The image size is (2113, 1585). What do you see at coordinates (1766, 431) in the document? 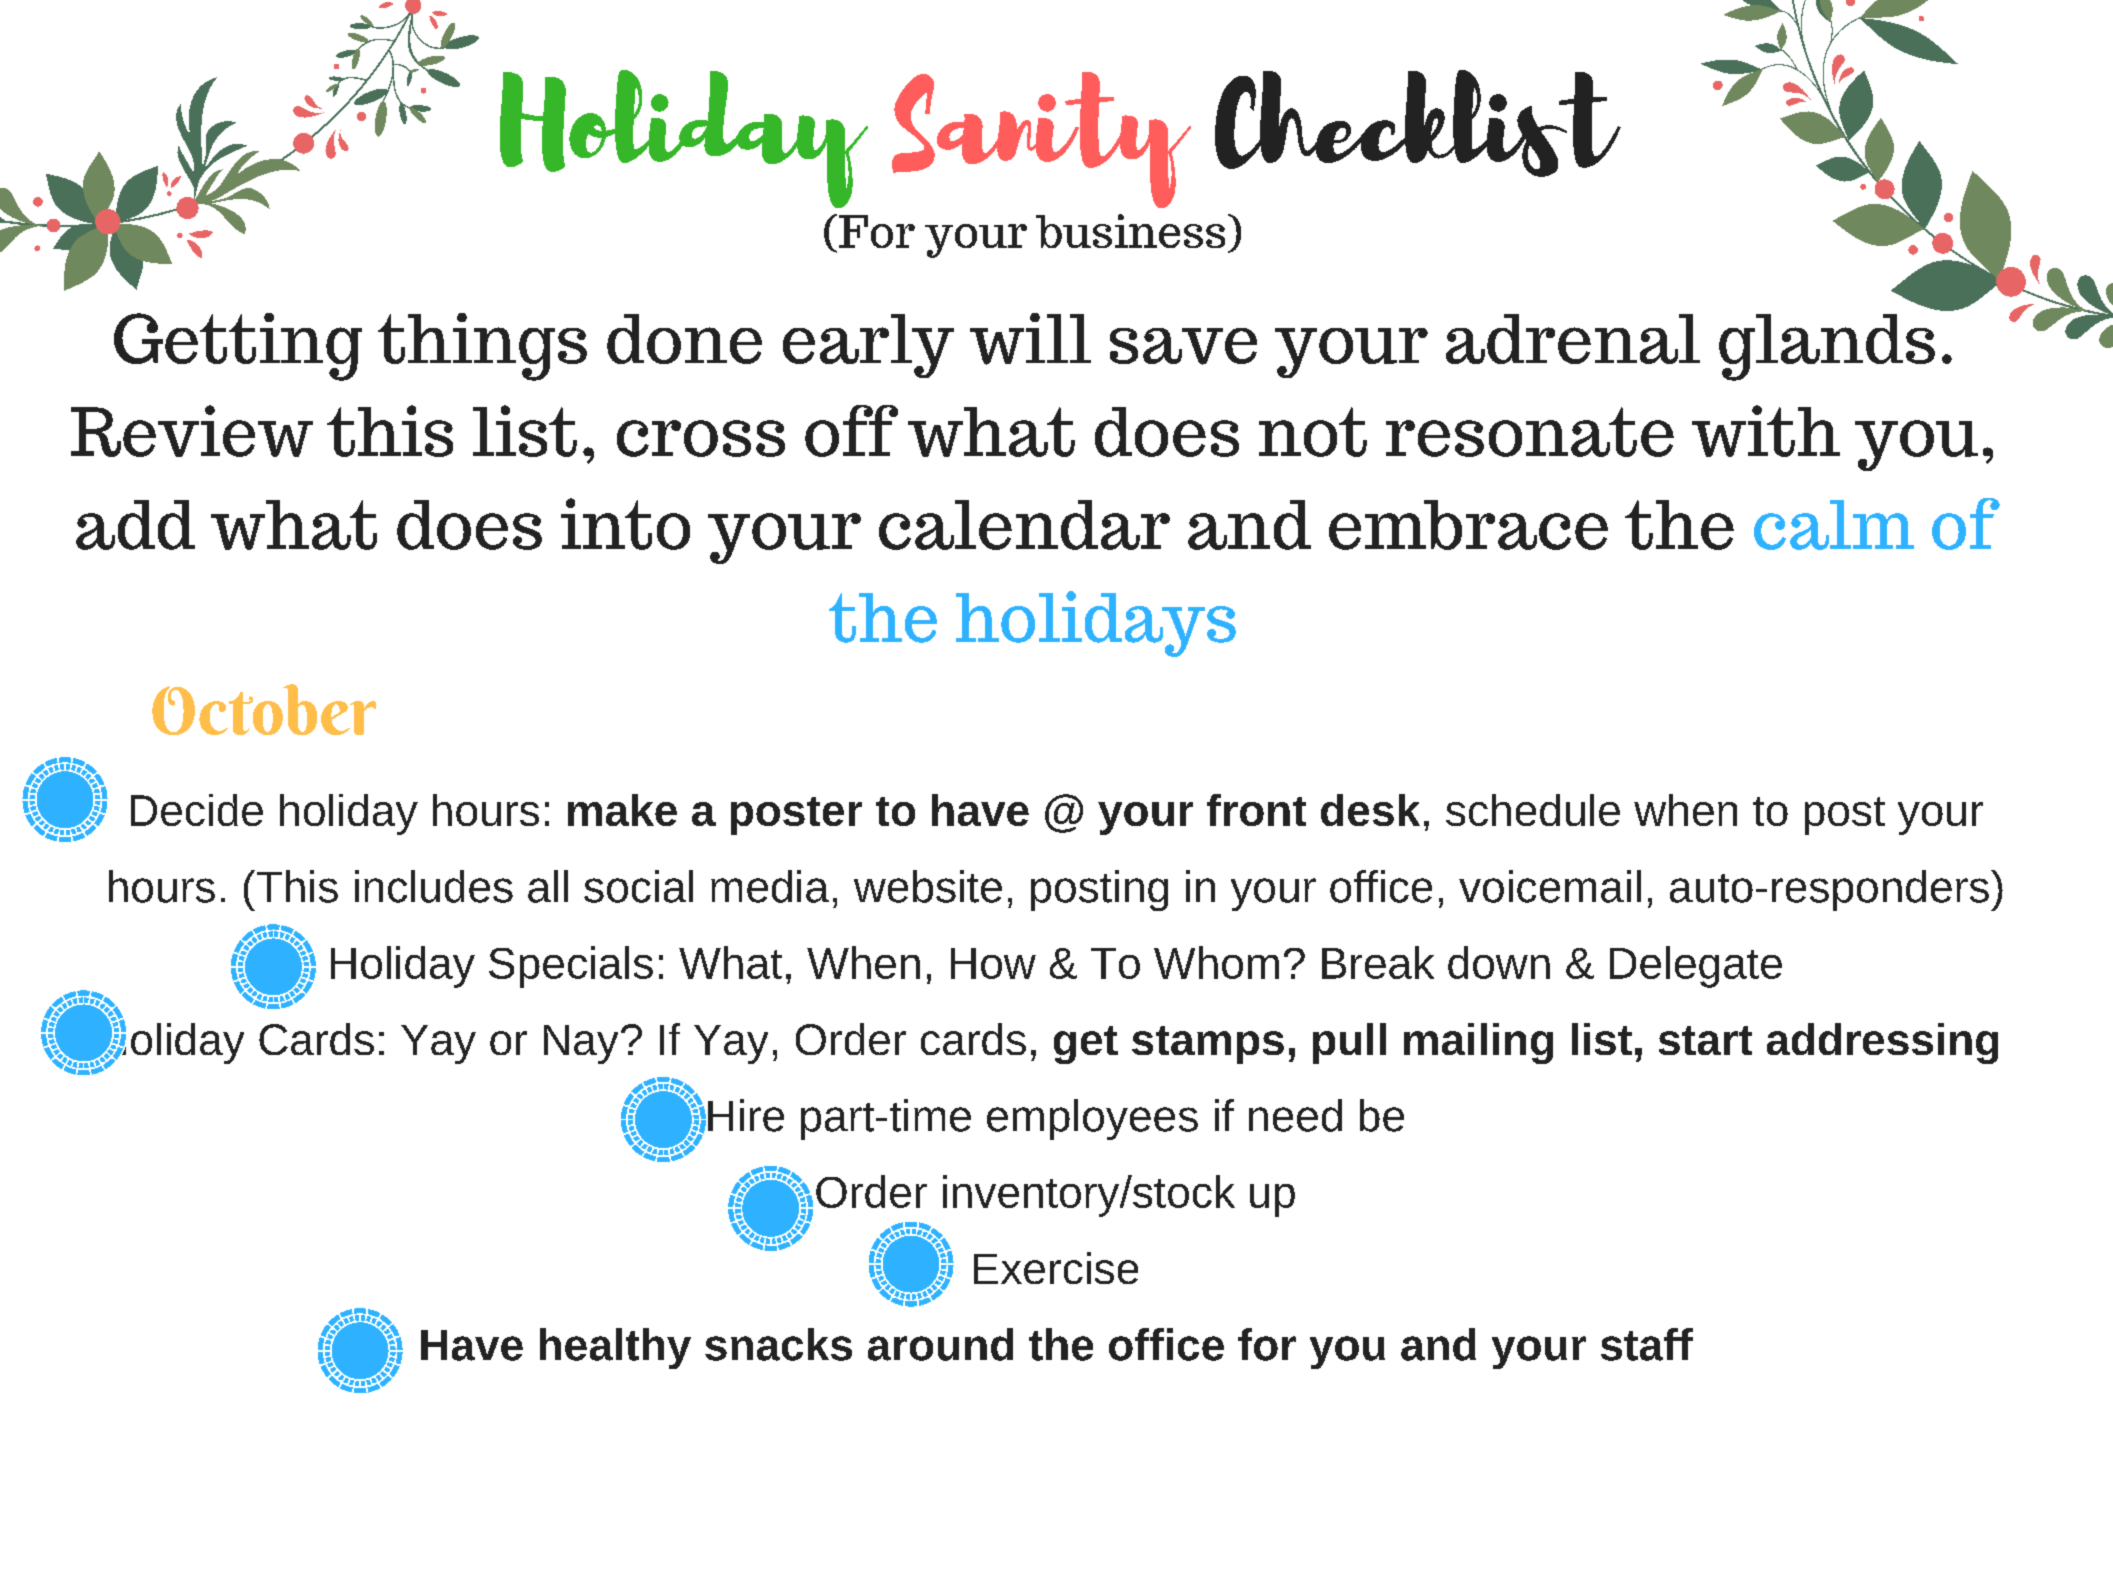
I see `with` at bounding box center [1766, 431].
